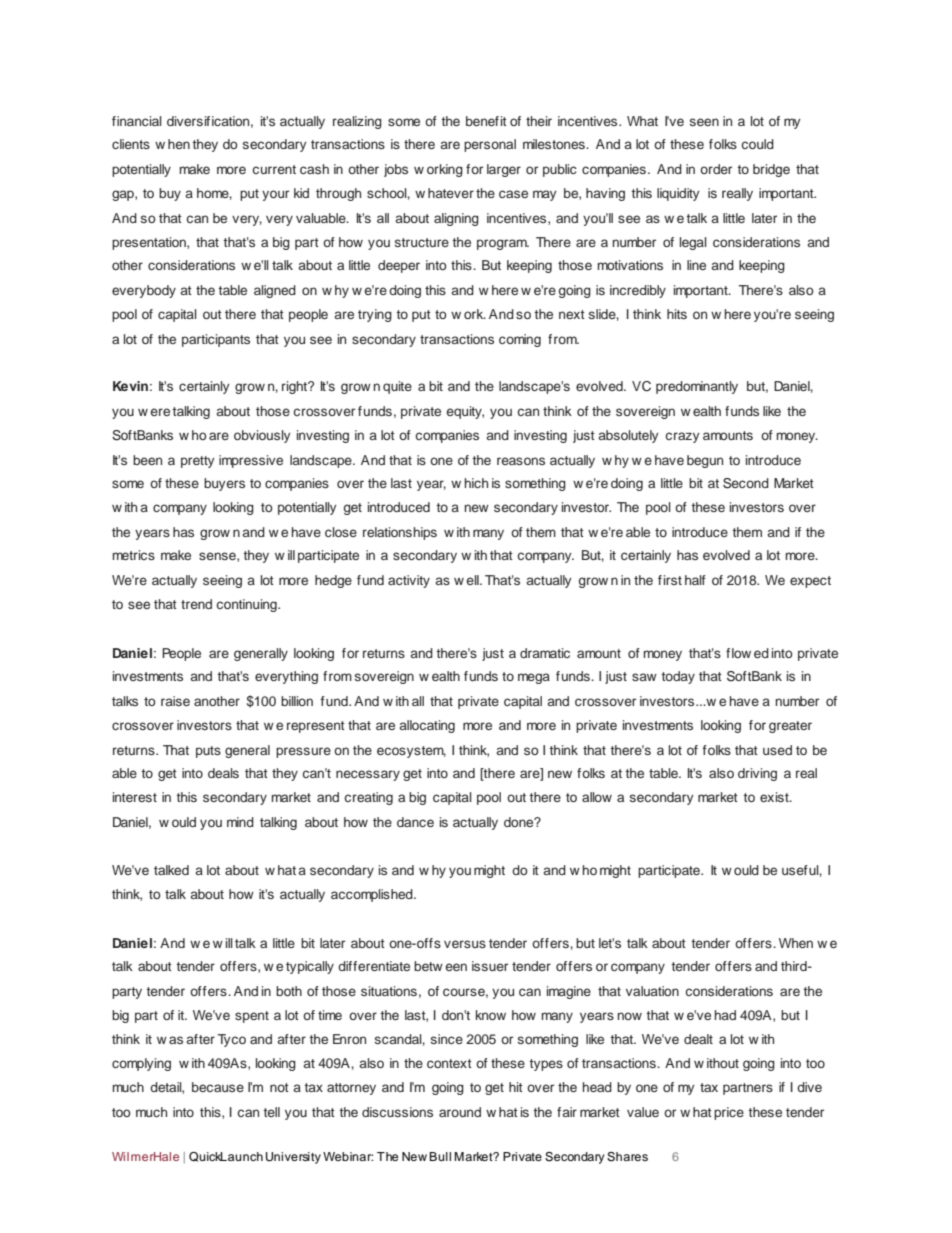  What do you see at coordinates (697, 387) in the screenshot?
I see `predominantly` at bounding box center [697, 387].
